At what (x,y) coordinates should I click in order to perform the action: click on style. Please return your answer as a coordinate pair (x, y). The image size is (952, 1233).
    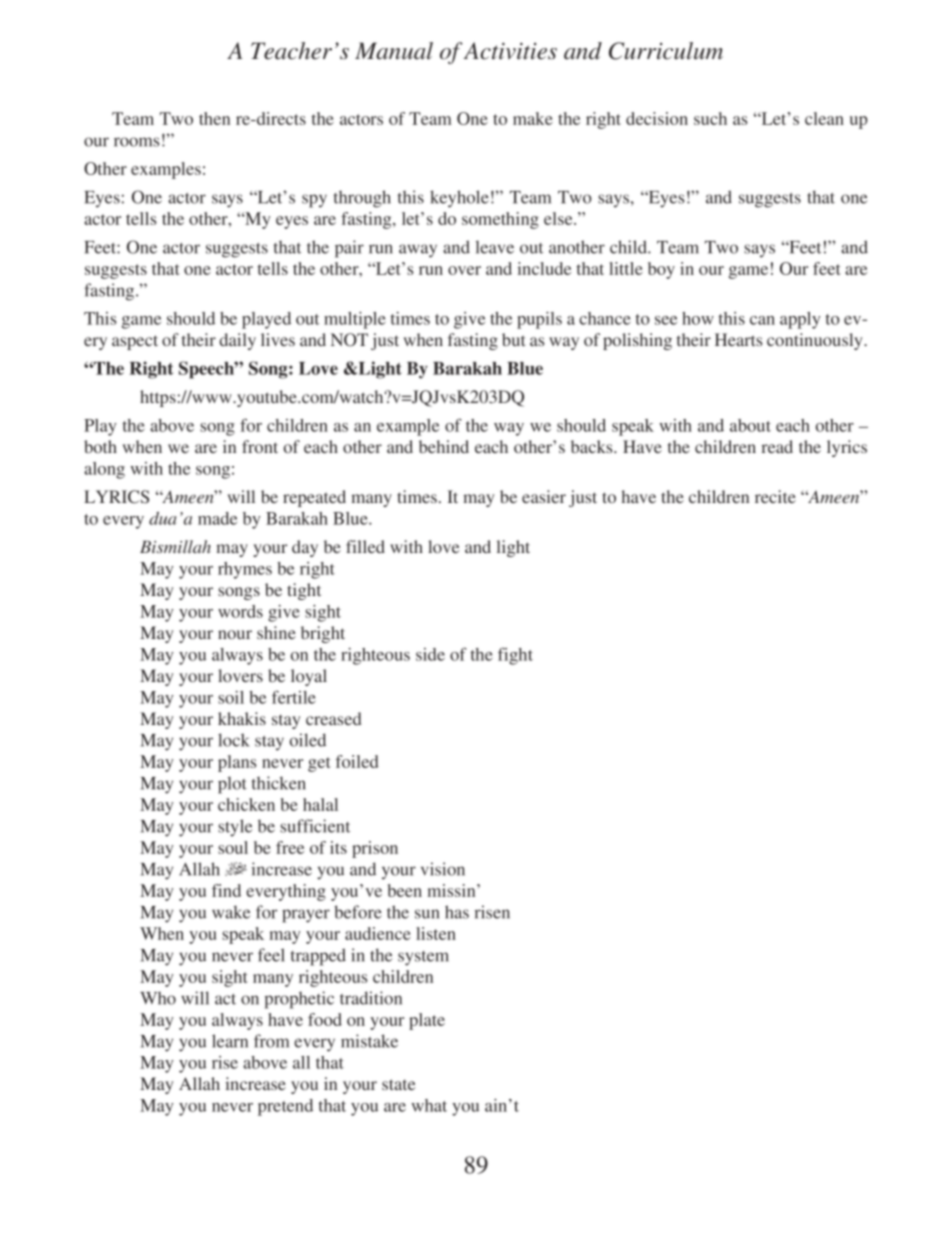
    Looking at the image, I should click on (235, 828).
